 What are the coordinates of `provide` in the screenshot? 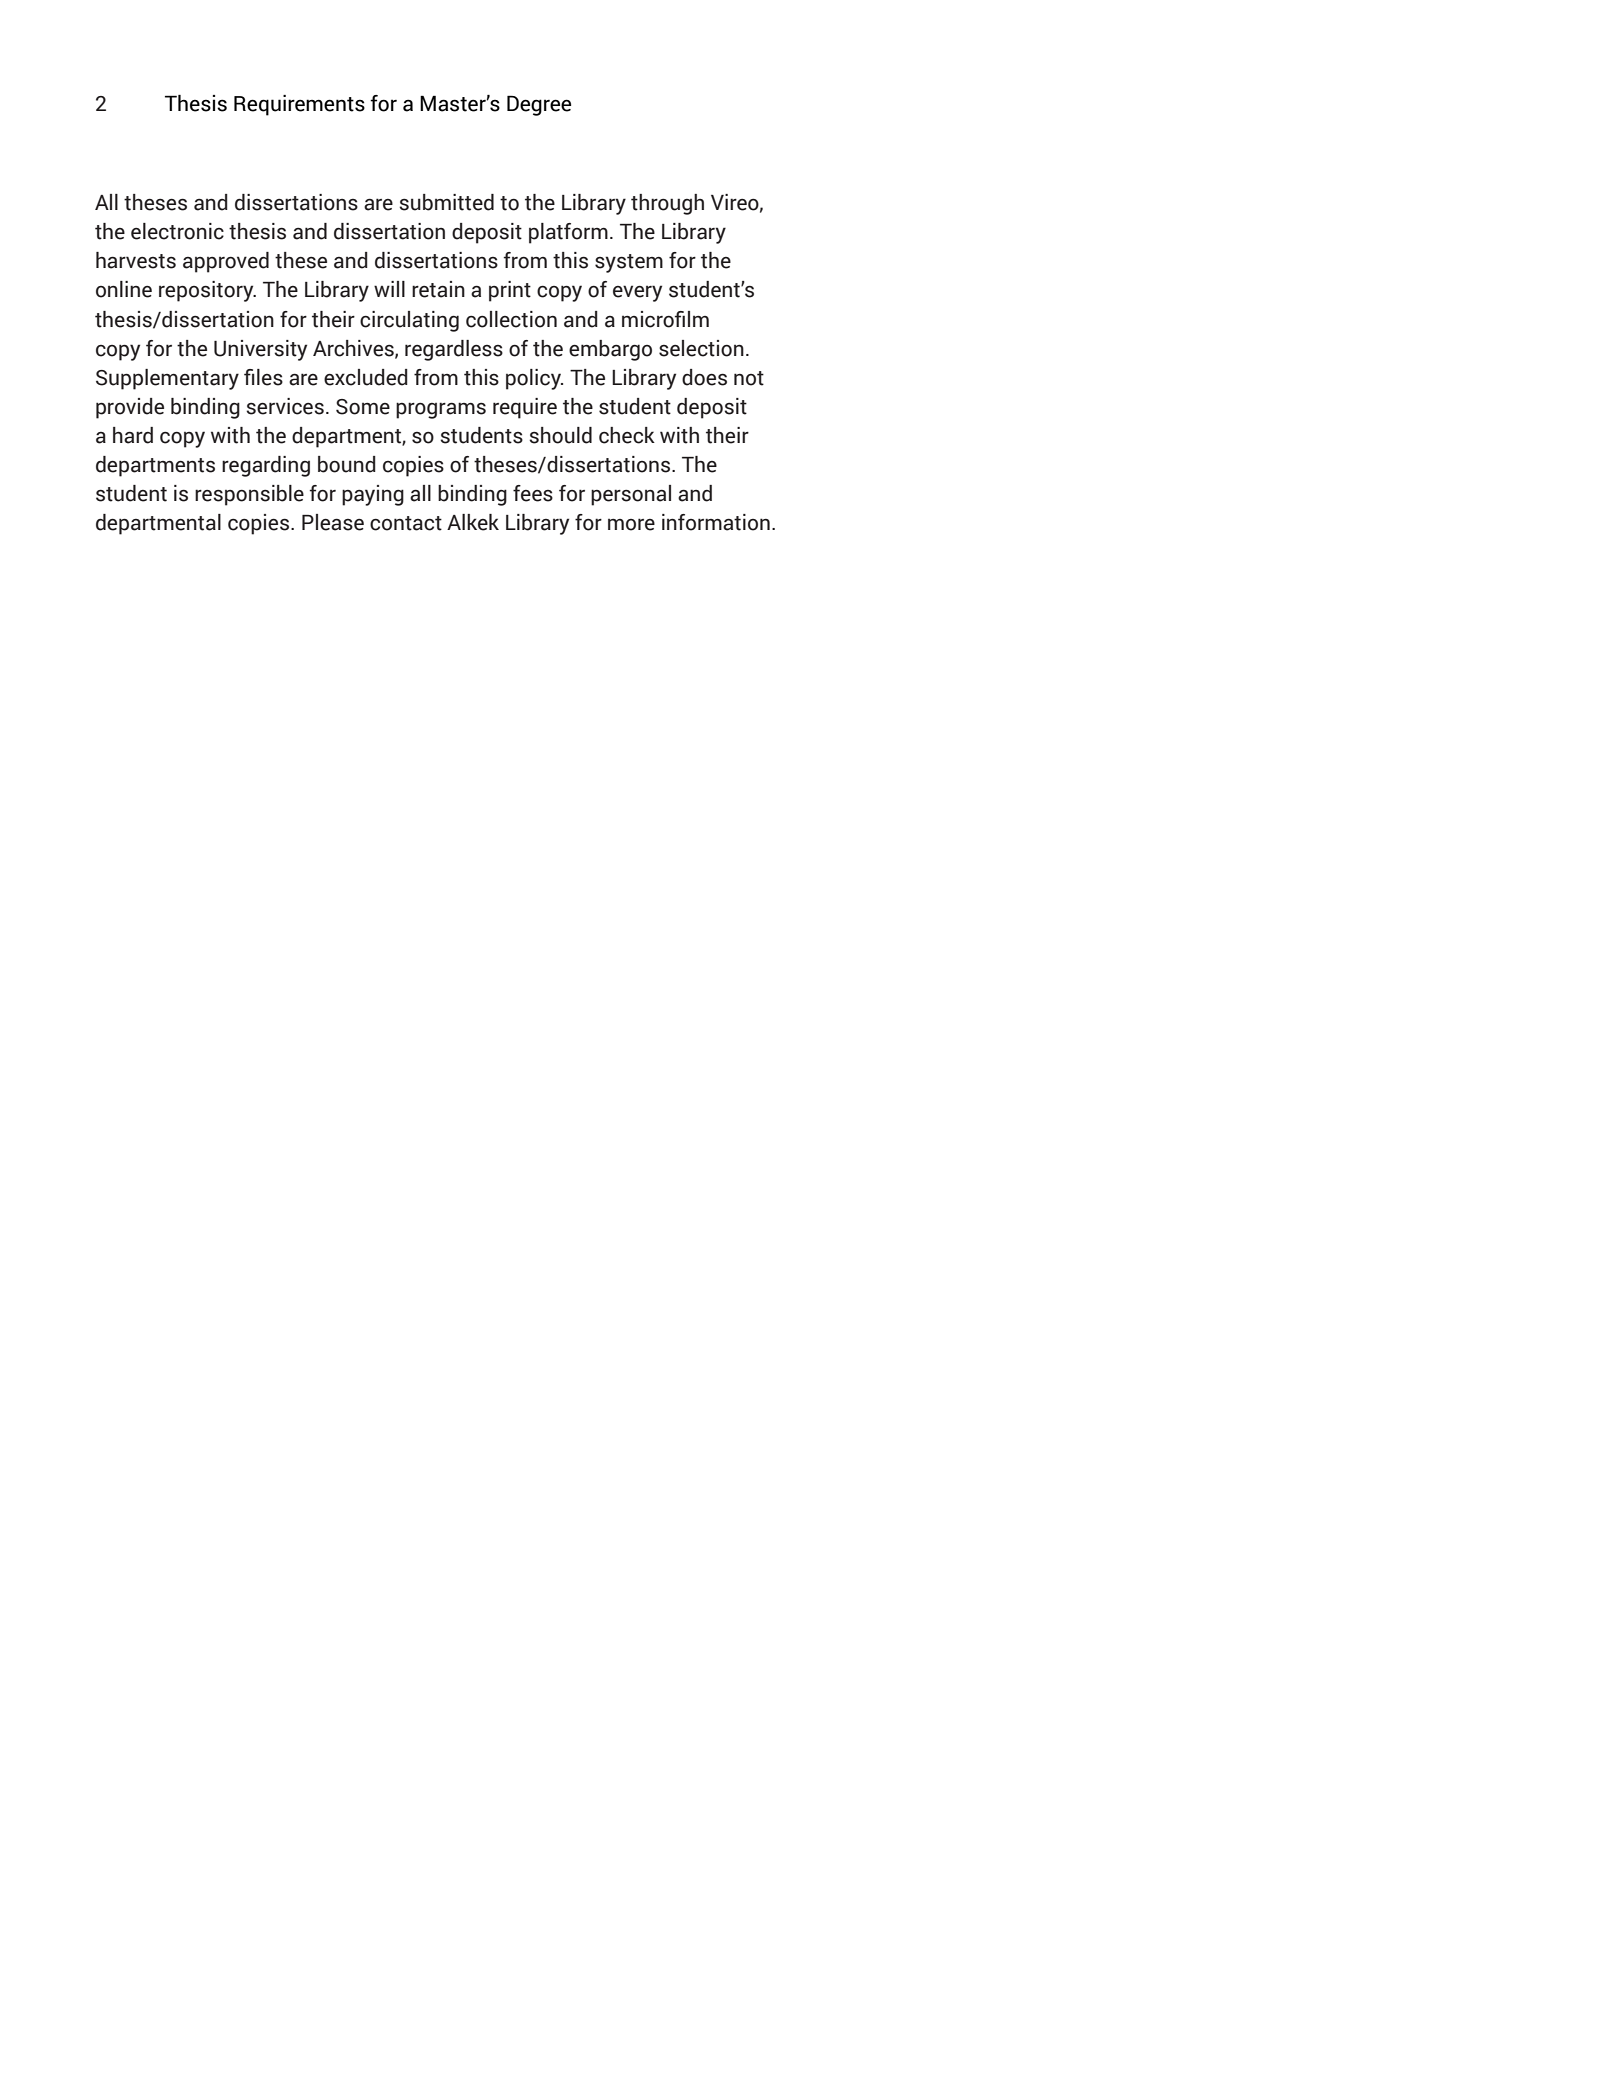 It's located at (130, 408).
